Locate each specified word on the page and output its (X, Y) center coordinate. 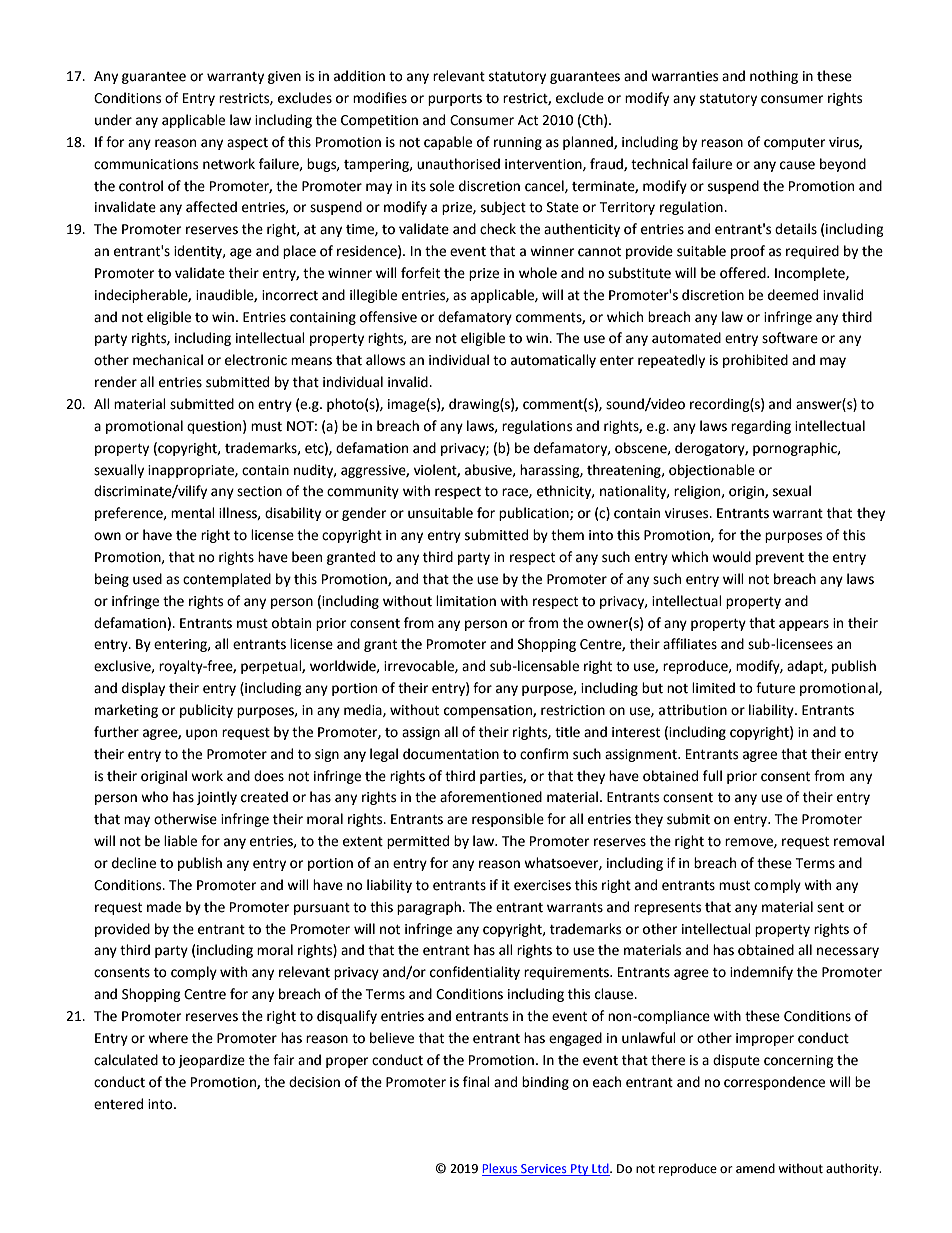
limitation (466, 601)
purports (455, 100)
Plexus (501, 1169)
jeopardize (211, 1061)
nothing (774, 77)
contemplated (227, 580)
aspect (247, 144)
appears (804, 625)
